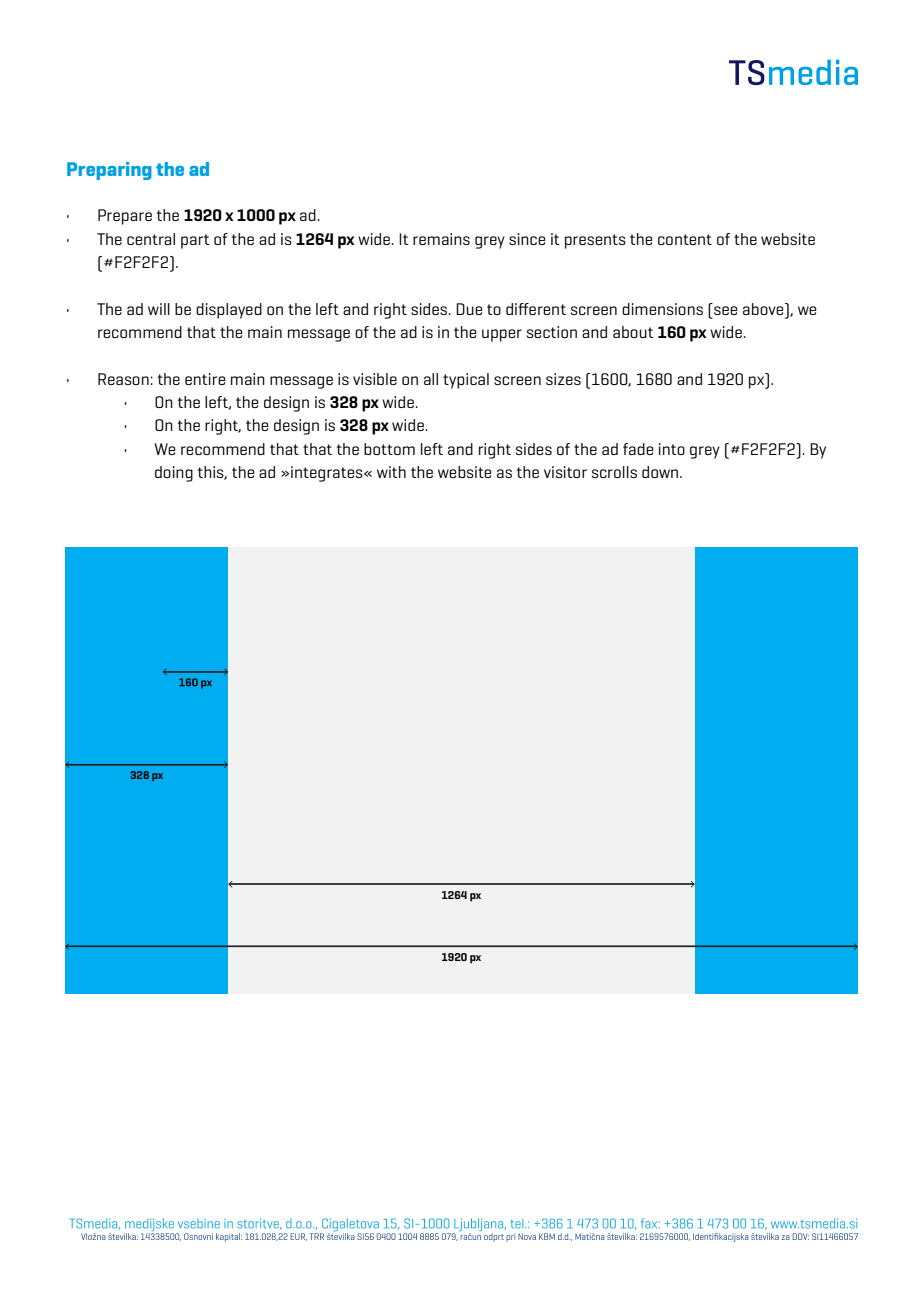 The height and width of the screenshot is (1308, 924). Describe the element at coordinates (174, 474) in the screenshot. I see `doing` at that location.
